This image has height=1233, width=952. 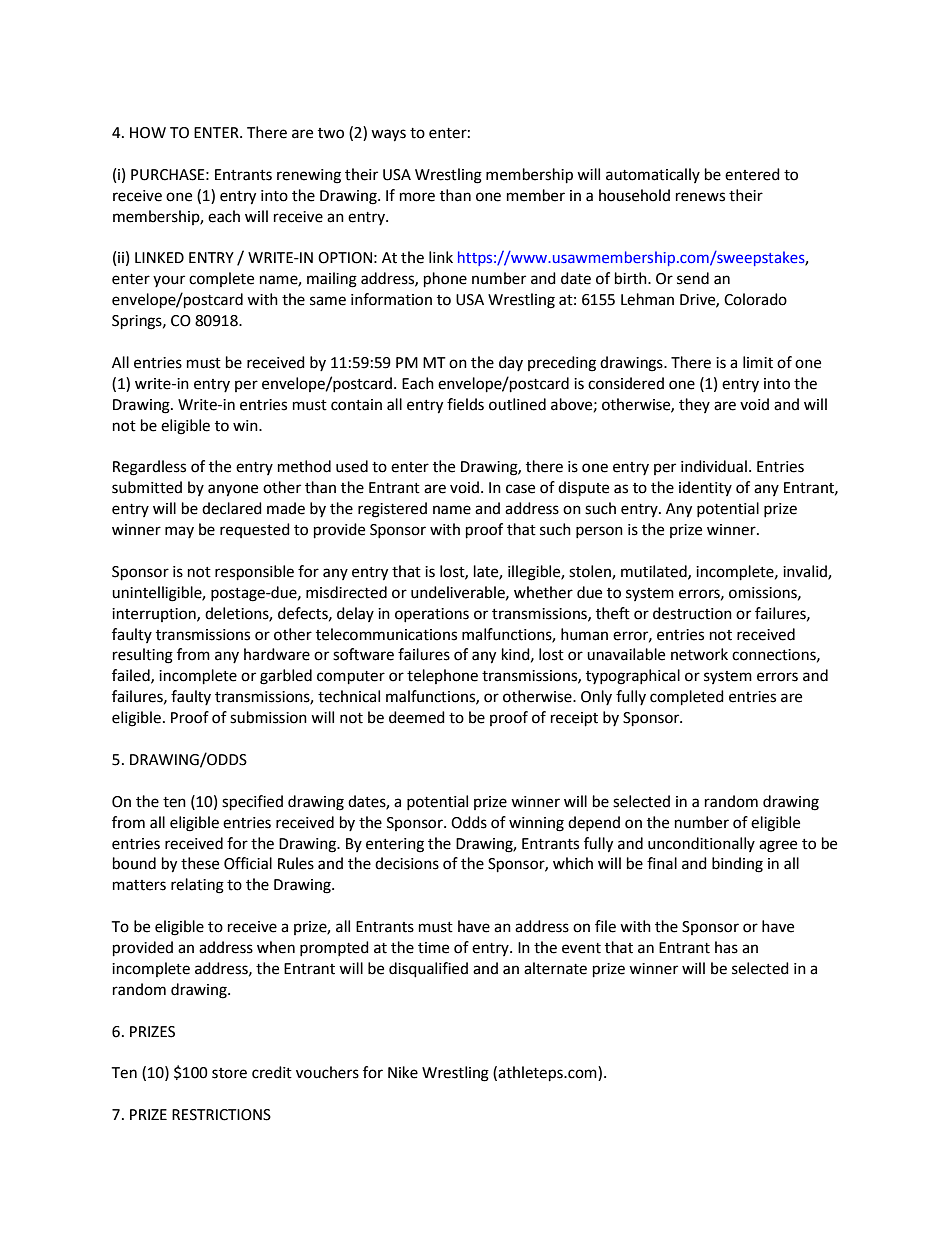 What do you see at coordinates (536, 824) in the image?
I see `winning` at bounding box center [536, 824].
